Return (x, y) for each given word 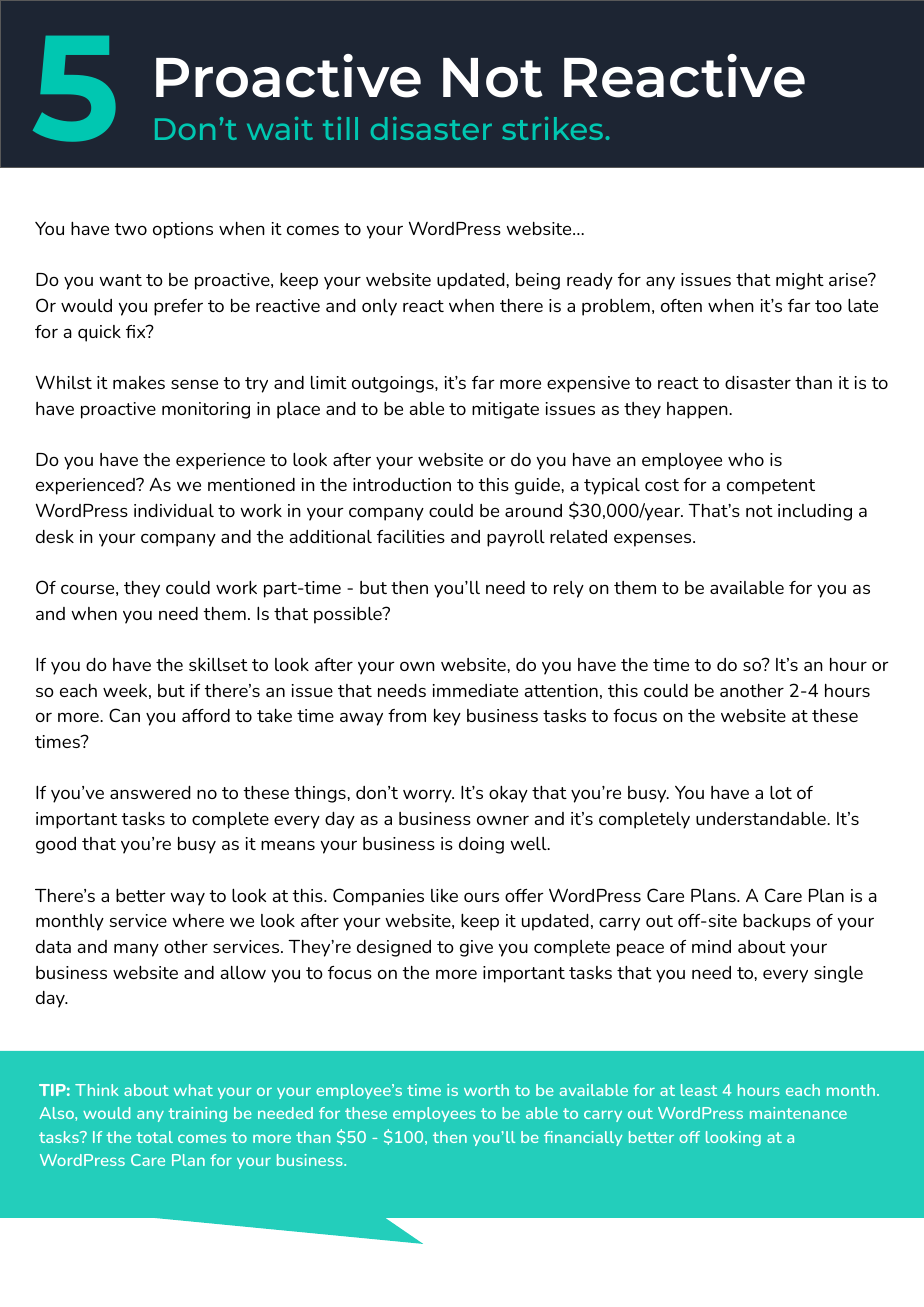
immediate (475, 690)
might (800, 281)
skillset (218, 664)
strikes (552, 128)
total (154, 1137)
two (130, 229)
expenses (654, 540)
